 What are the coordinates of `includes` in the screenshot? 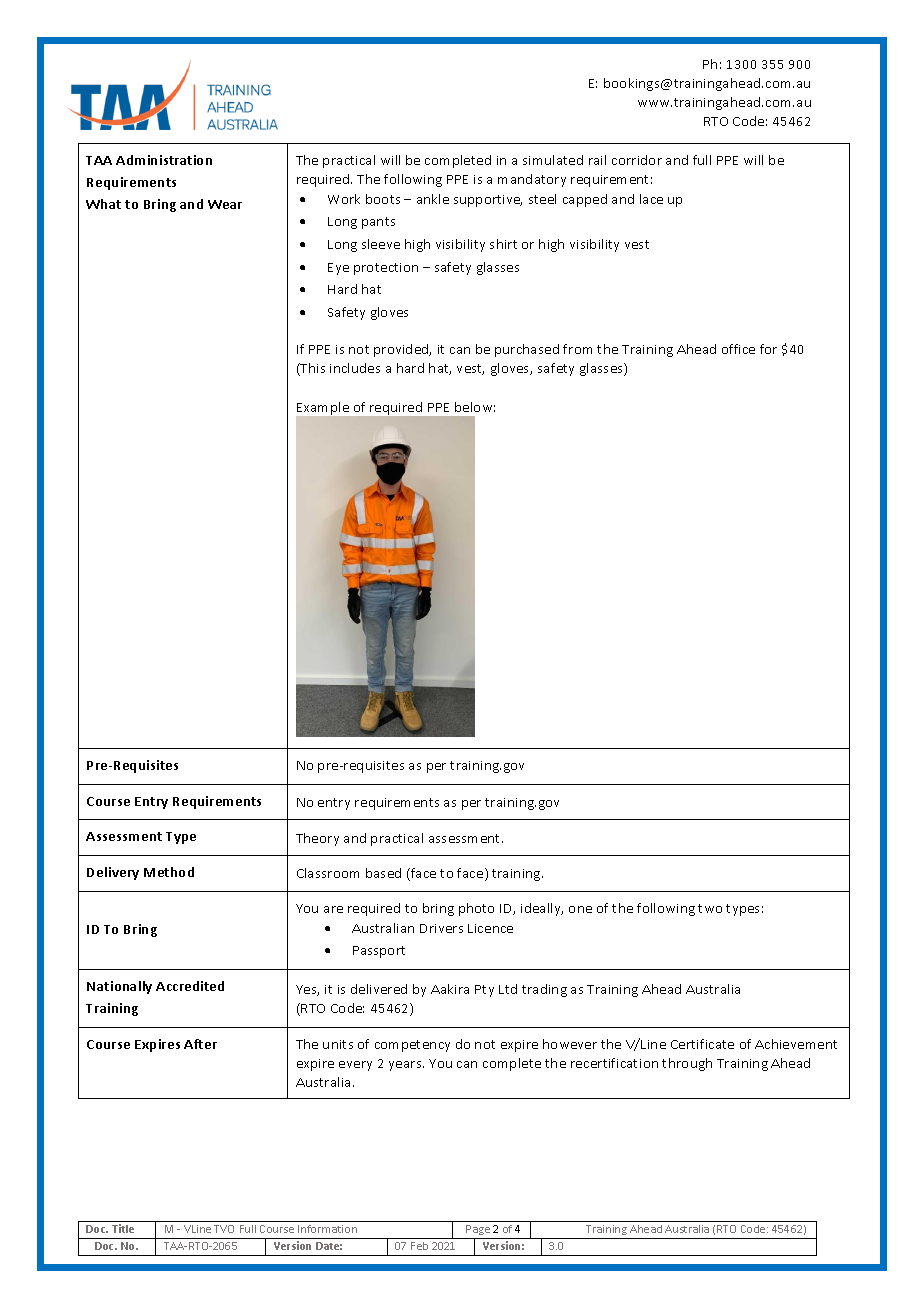 It's located at (355, 368).
